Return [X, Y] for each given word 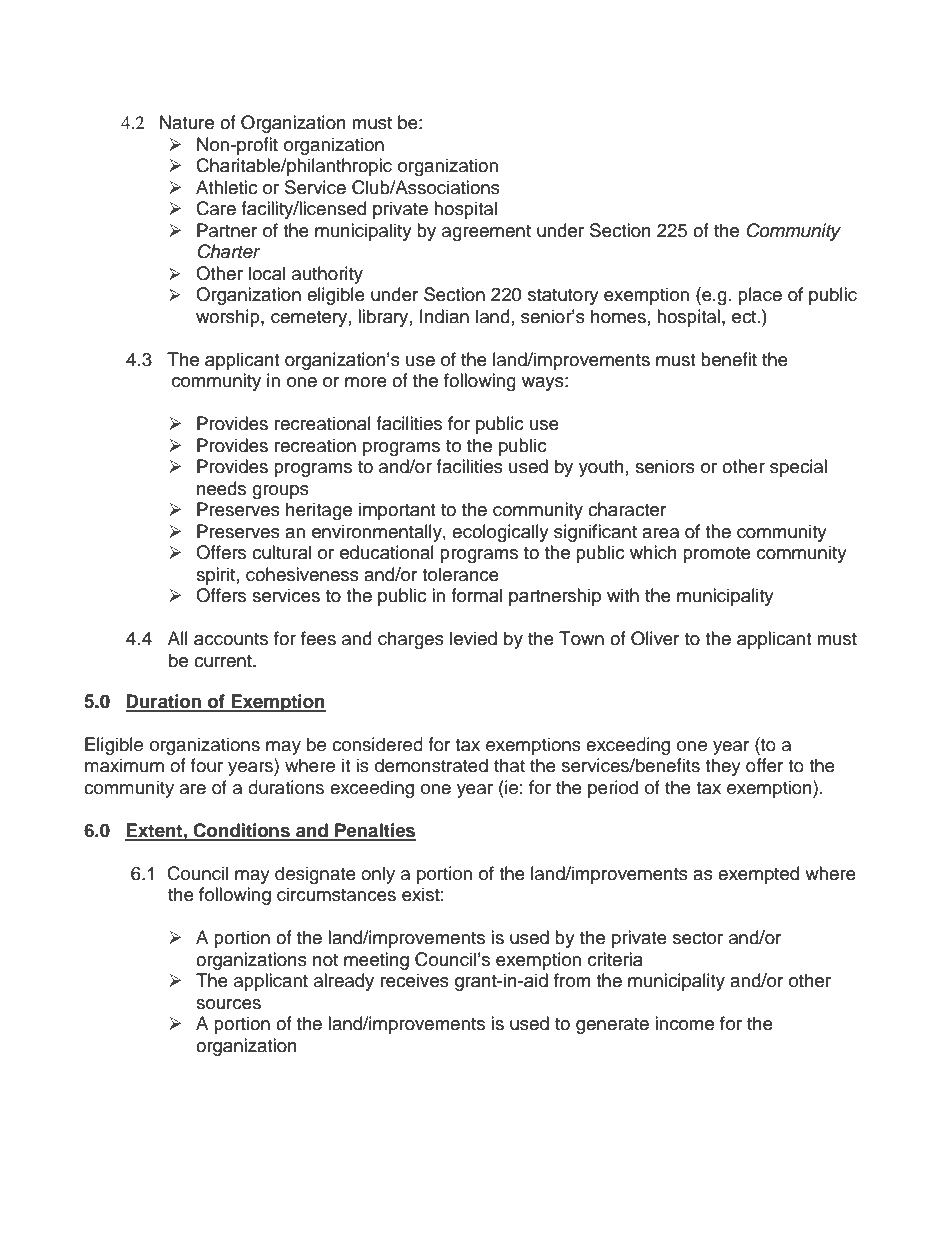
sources [228, 1004]
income [684, 1023]
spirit [215, 576]
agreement [486, 233]
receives [415, 980]
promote [717, 555]
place [760, 296]
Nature [187, 122]
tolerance [460, 574]
